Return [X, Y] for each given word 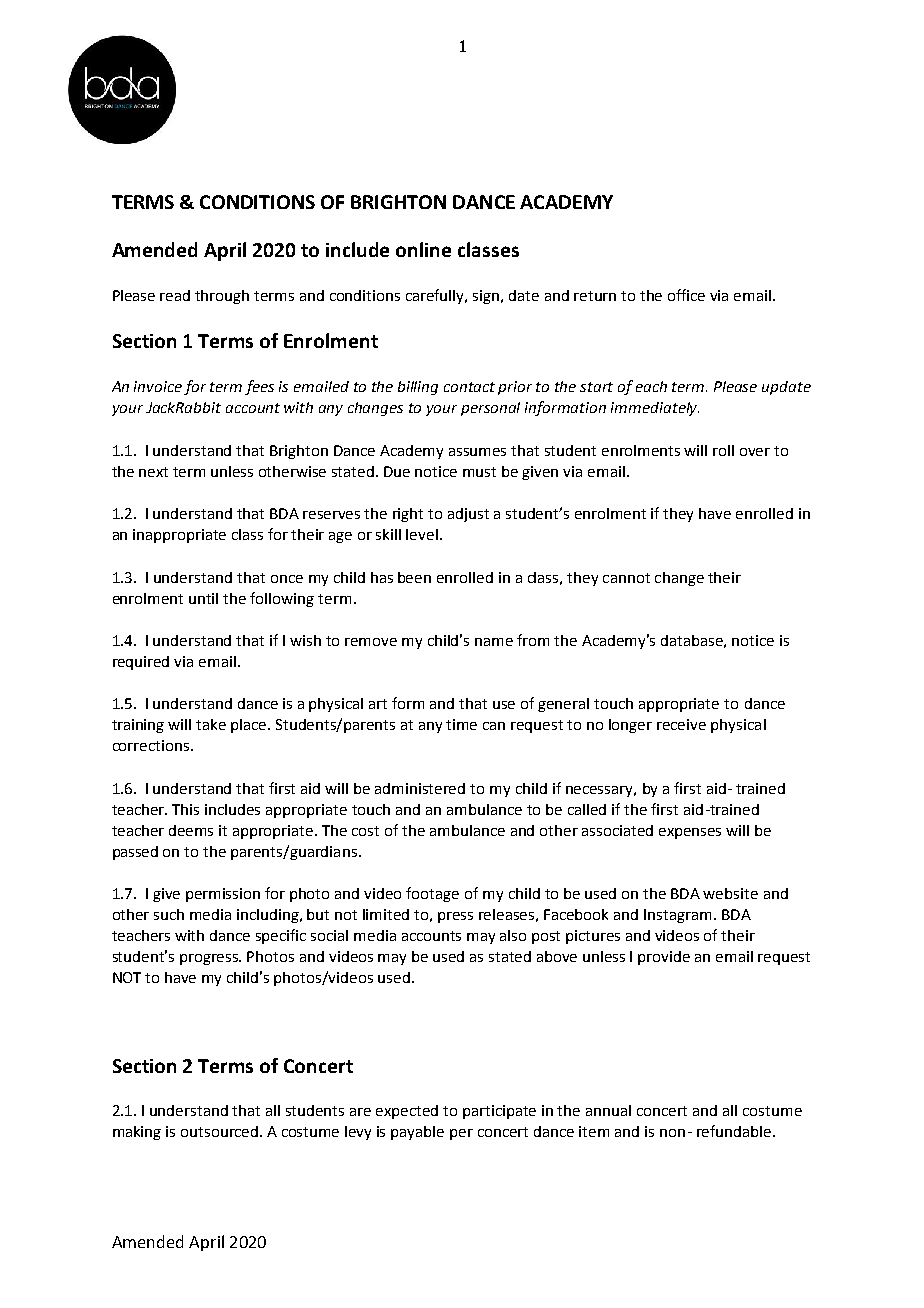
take [211, 724]
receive [681, 724]
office [686, 295]
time [461, 724]
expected [407, 1112]
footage [432, 894]
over [755, 452]
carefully [436, 296]
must [479, 472]
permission [223, 895]
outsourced [221, 1131]
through [222, 297]
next [153, 472]
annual [608, 1110]
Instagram [677, 916]
